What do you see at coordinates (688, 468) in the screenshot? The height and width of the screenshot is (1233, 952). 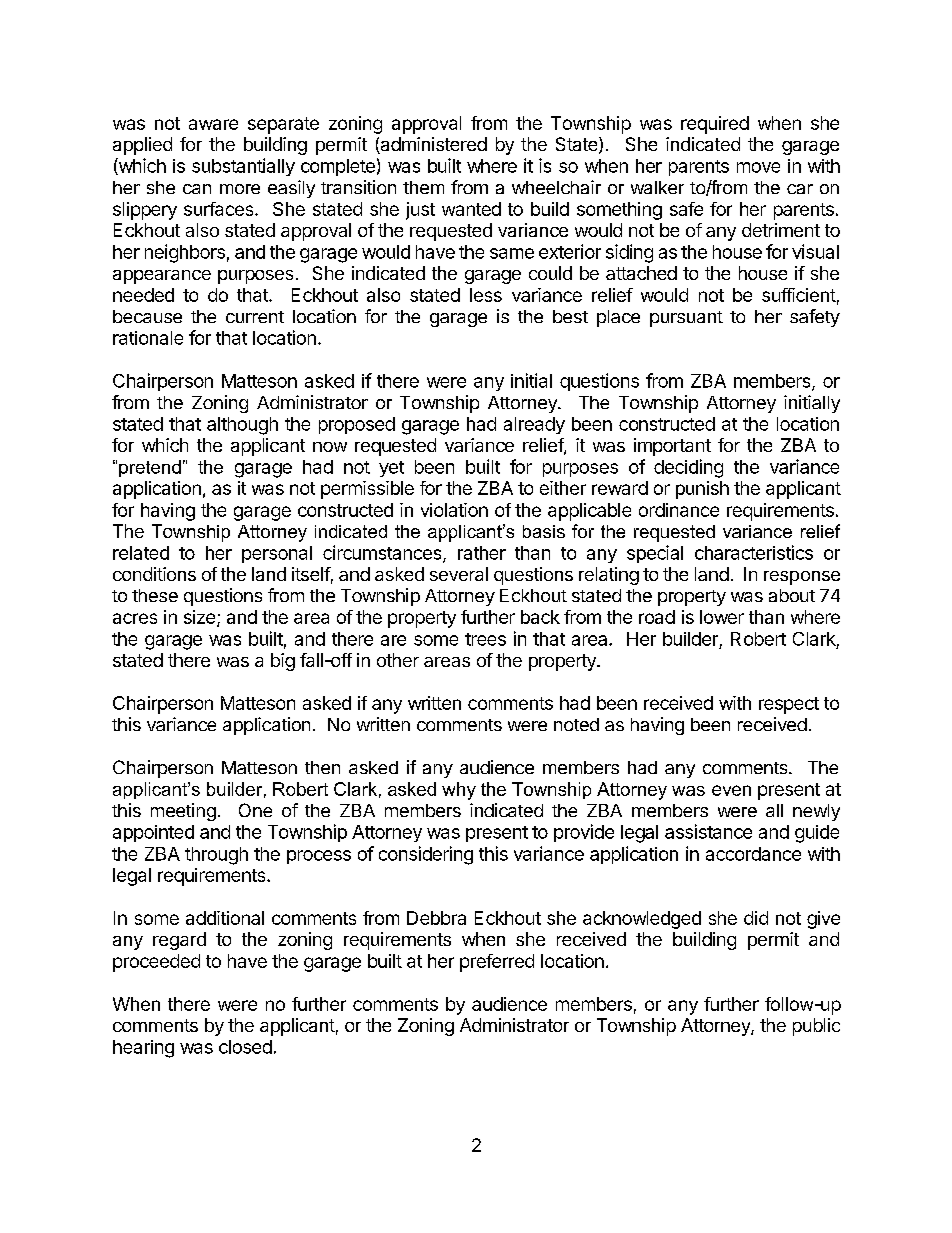 I see `deciding` at bounding box center [688, 468].
